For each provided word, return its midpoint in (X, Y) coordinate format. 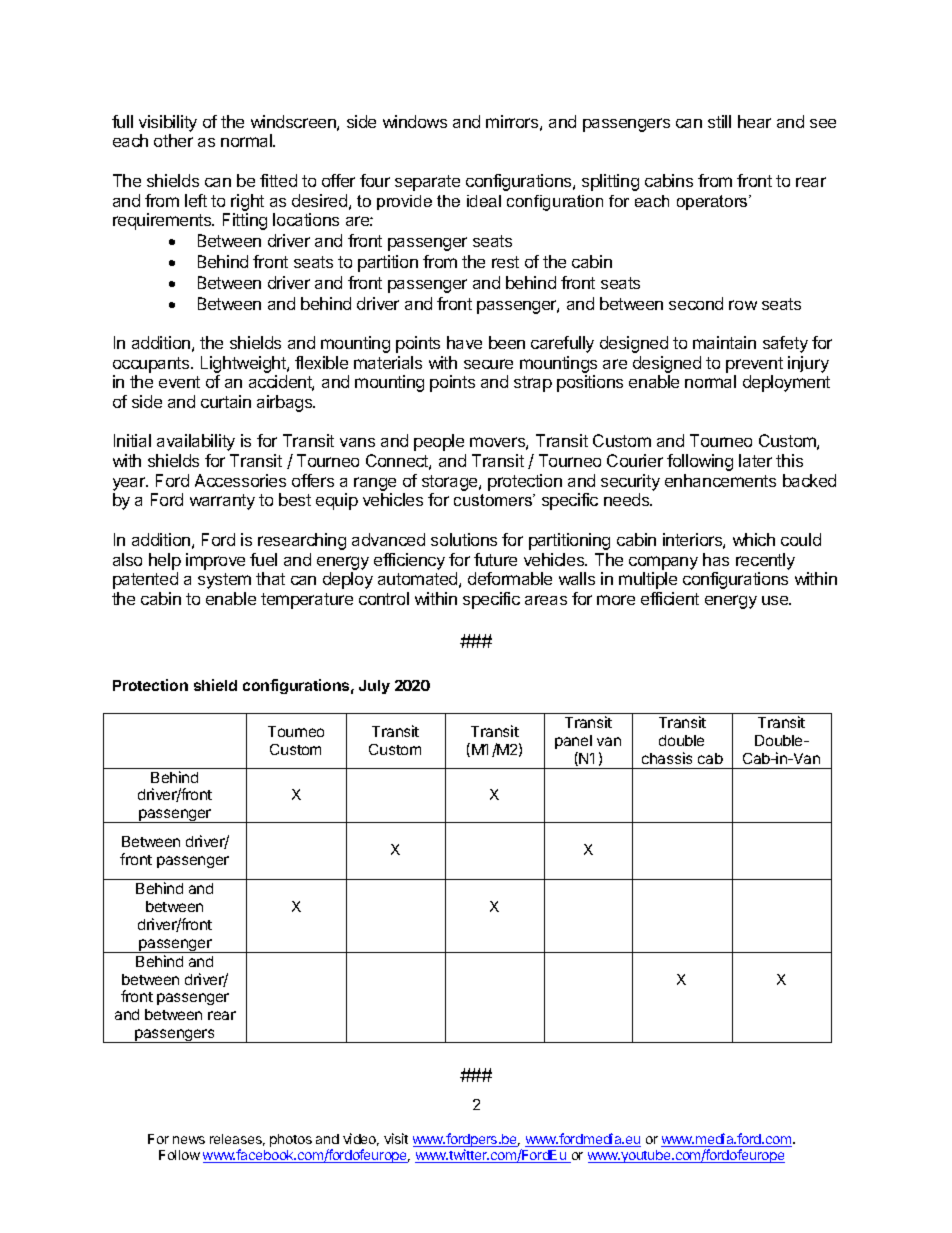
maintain (724, 342)
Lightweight (244, 364)
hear (754, 121)
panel (573, 742)
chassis (667, 758)
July (374, 687)
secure (488, 364)
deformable (510, 578)
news (189, 1140)
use (776, 600)
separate (427, 183)
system (224, 581)
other (173, 140)
